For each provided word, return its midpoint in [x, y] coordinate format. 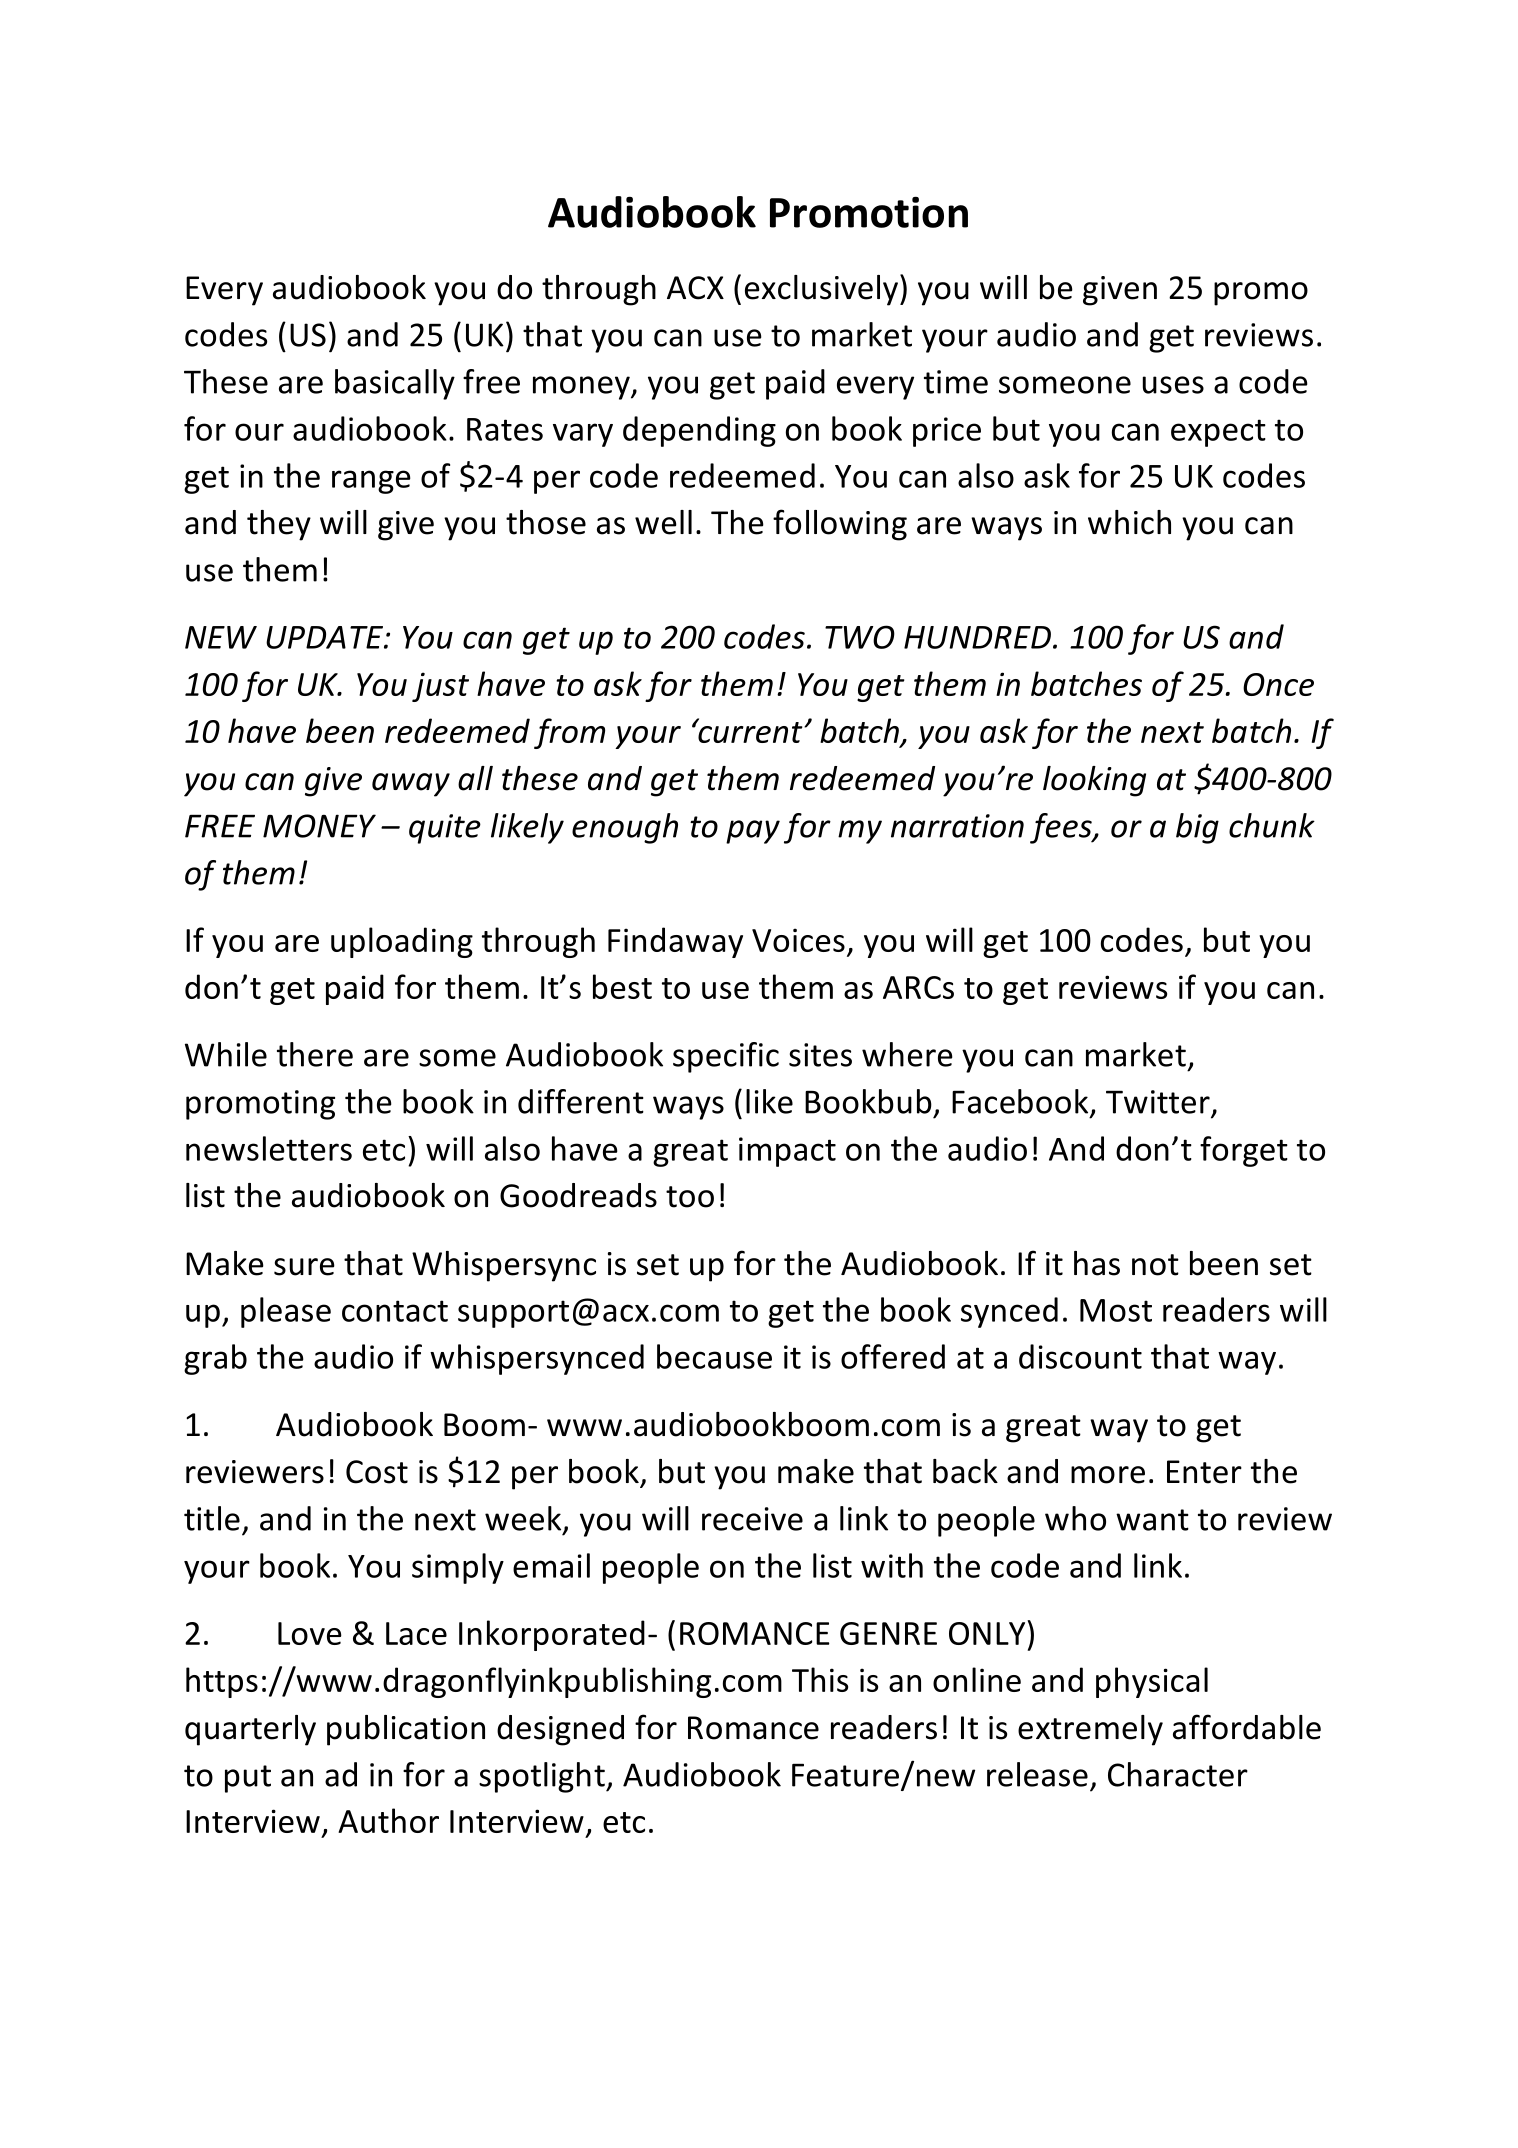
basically [395, 384]
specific [726, 1057]
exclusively [821, 290]
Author [388, 1820]
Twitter [1158, 1102]
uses [1173, 385]
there [315, 1054]
